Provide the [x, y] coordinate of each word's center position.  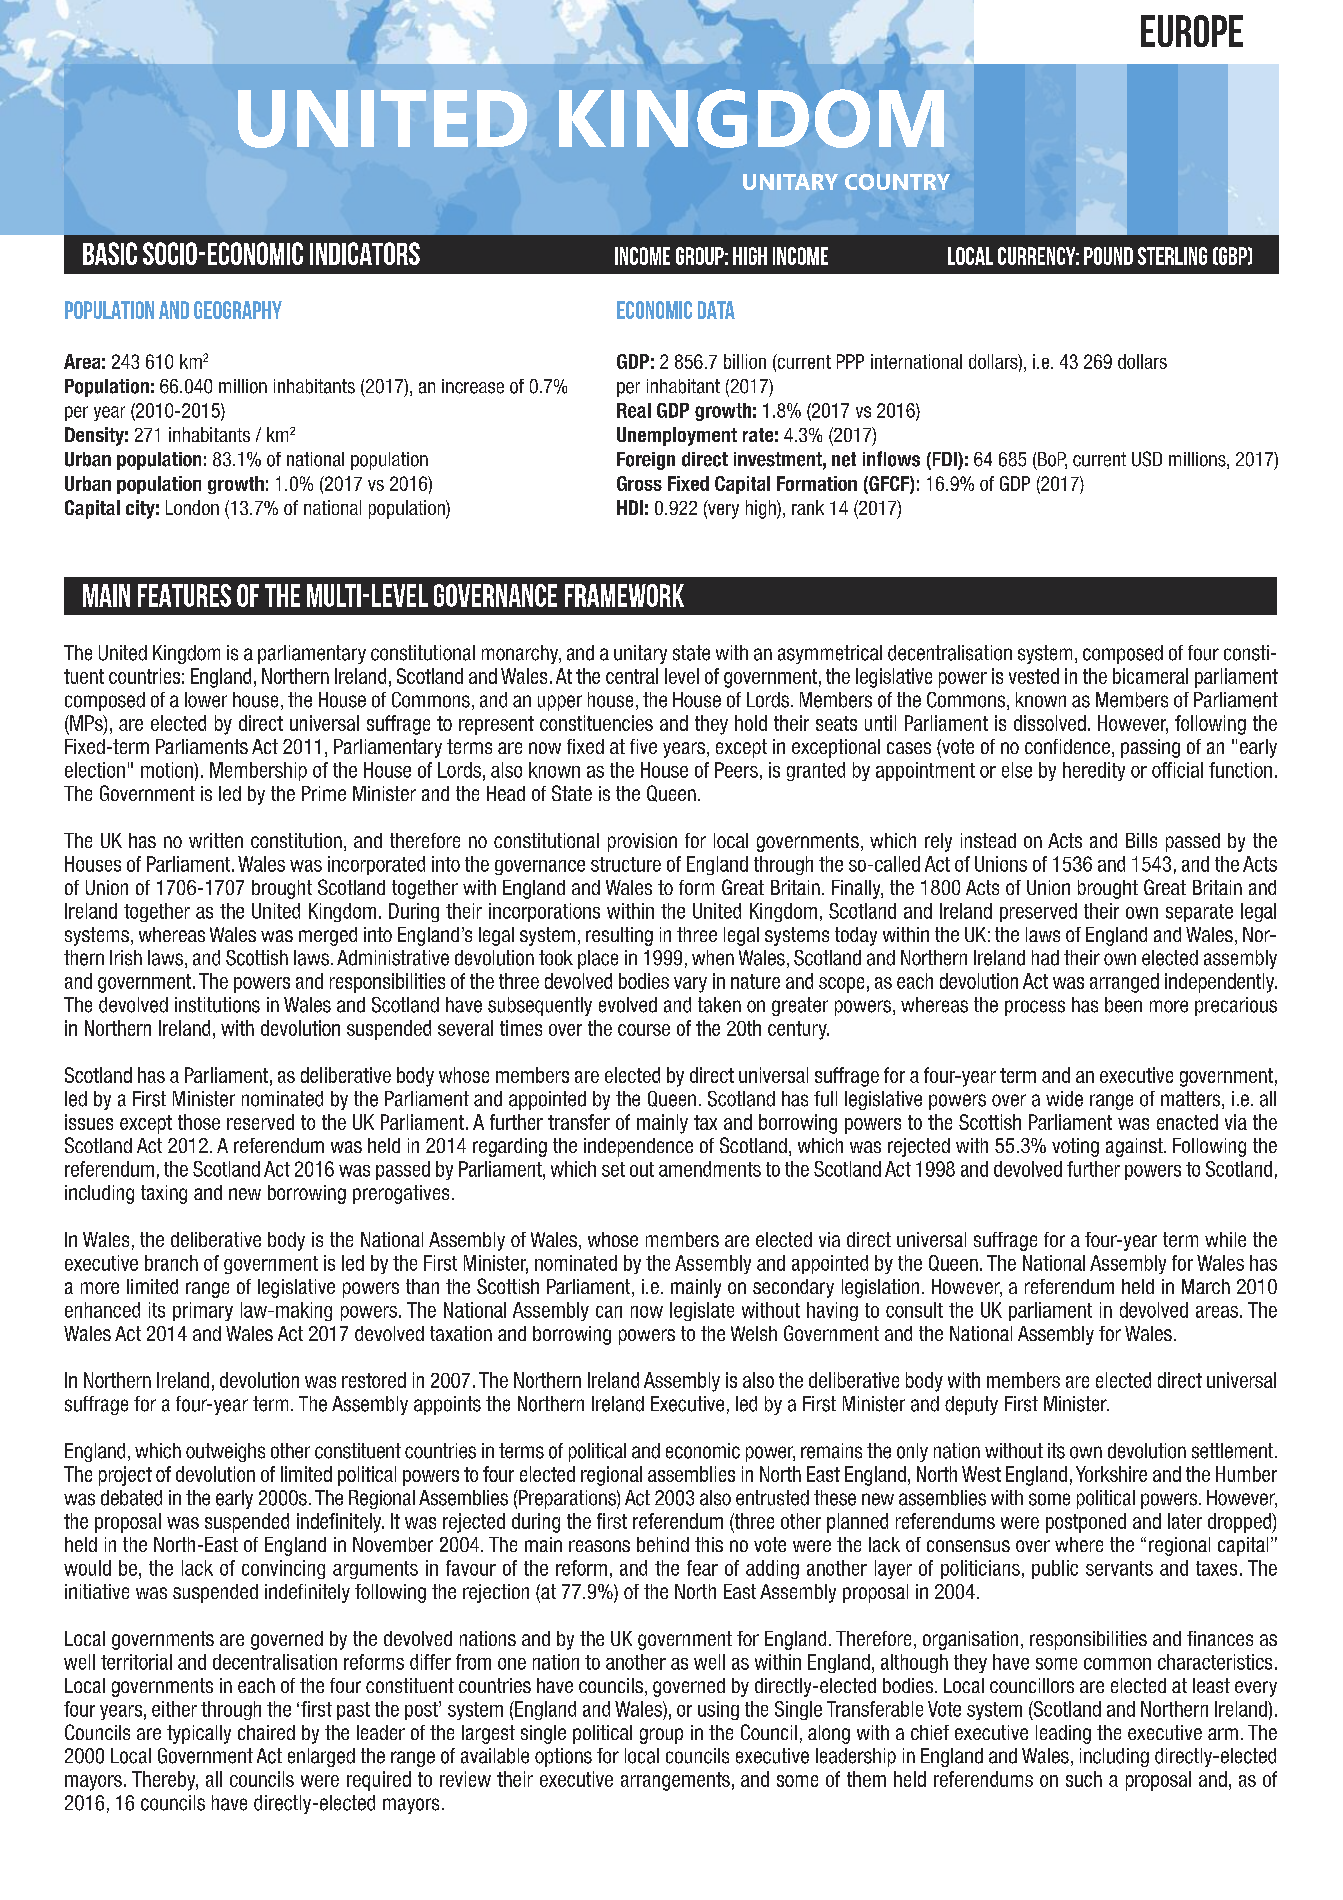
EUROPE [1192, 31]
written [216, 840]
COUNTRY [897, 182]
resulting [619, 936]
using [718, 1710]
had [1045, 958]
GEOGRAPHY [238, 310]
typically [199, 1734]
